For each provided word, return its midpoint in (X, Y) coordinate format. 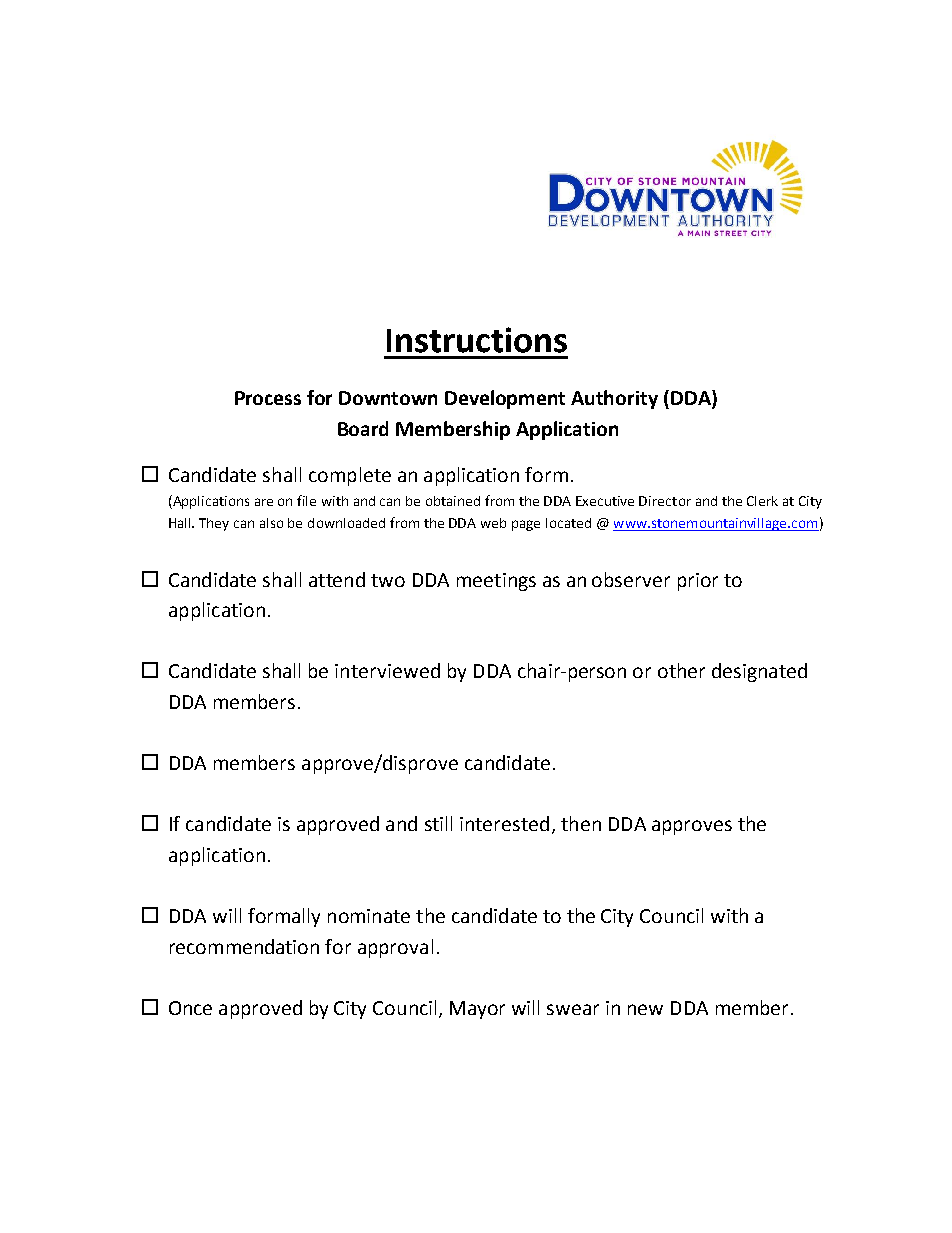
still (438, 823)
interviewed (387, 670)
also (271, 523)
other (681, 670)
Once (190, 1008)
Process (268, 398)
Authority (614, 399)
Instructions (477, 340)
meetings (496, 582)
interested (504, 823)
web (493, 523)
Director (665, 501)
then (581, 823)
